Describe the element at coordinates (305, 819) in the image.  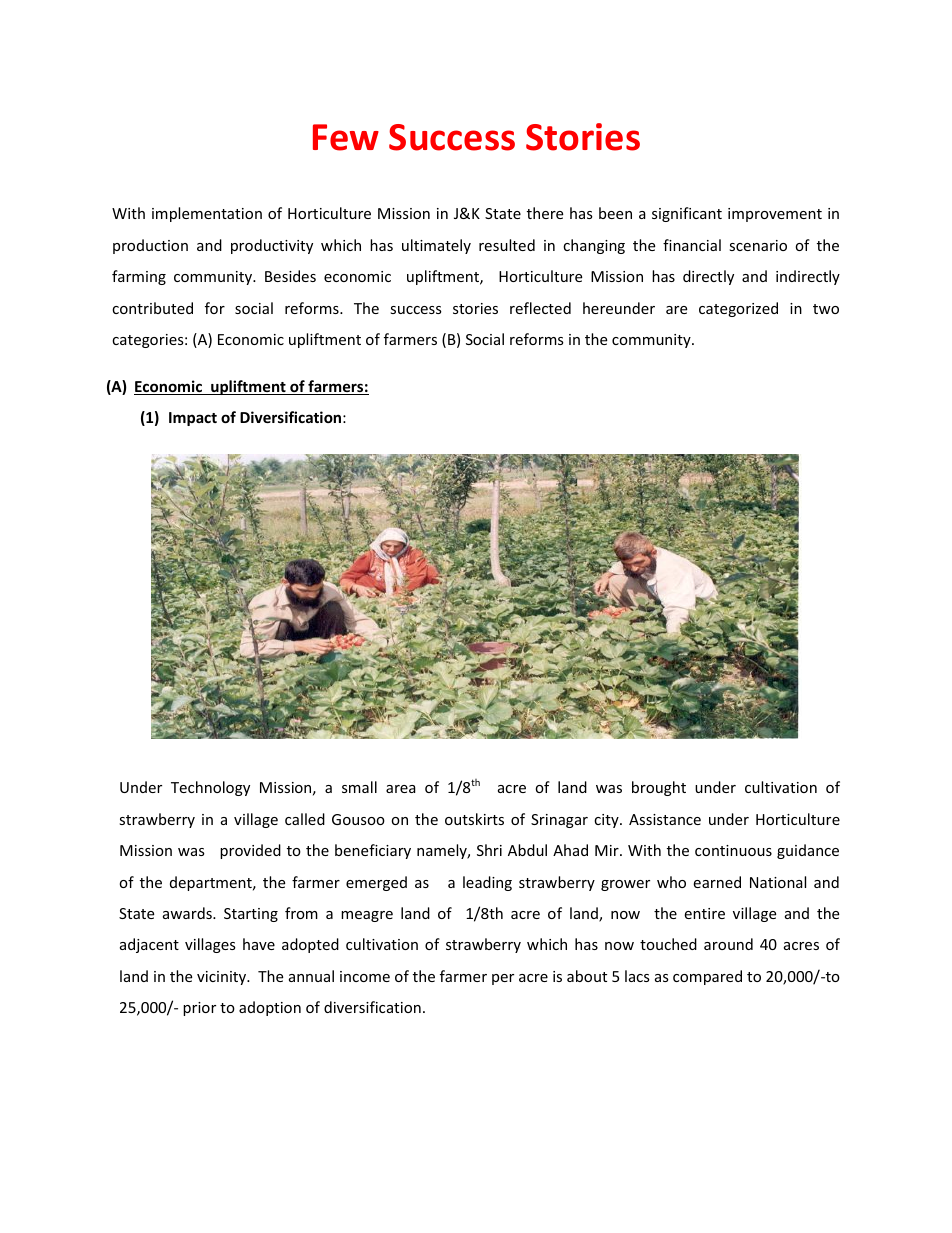
I see `called` at that location.
